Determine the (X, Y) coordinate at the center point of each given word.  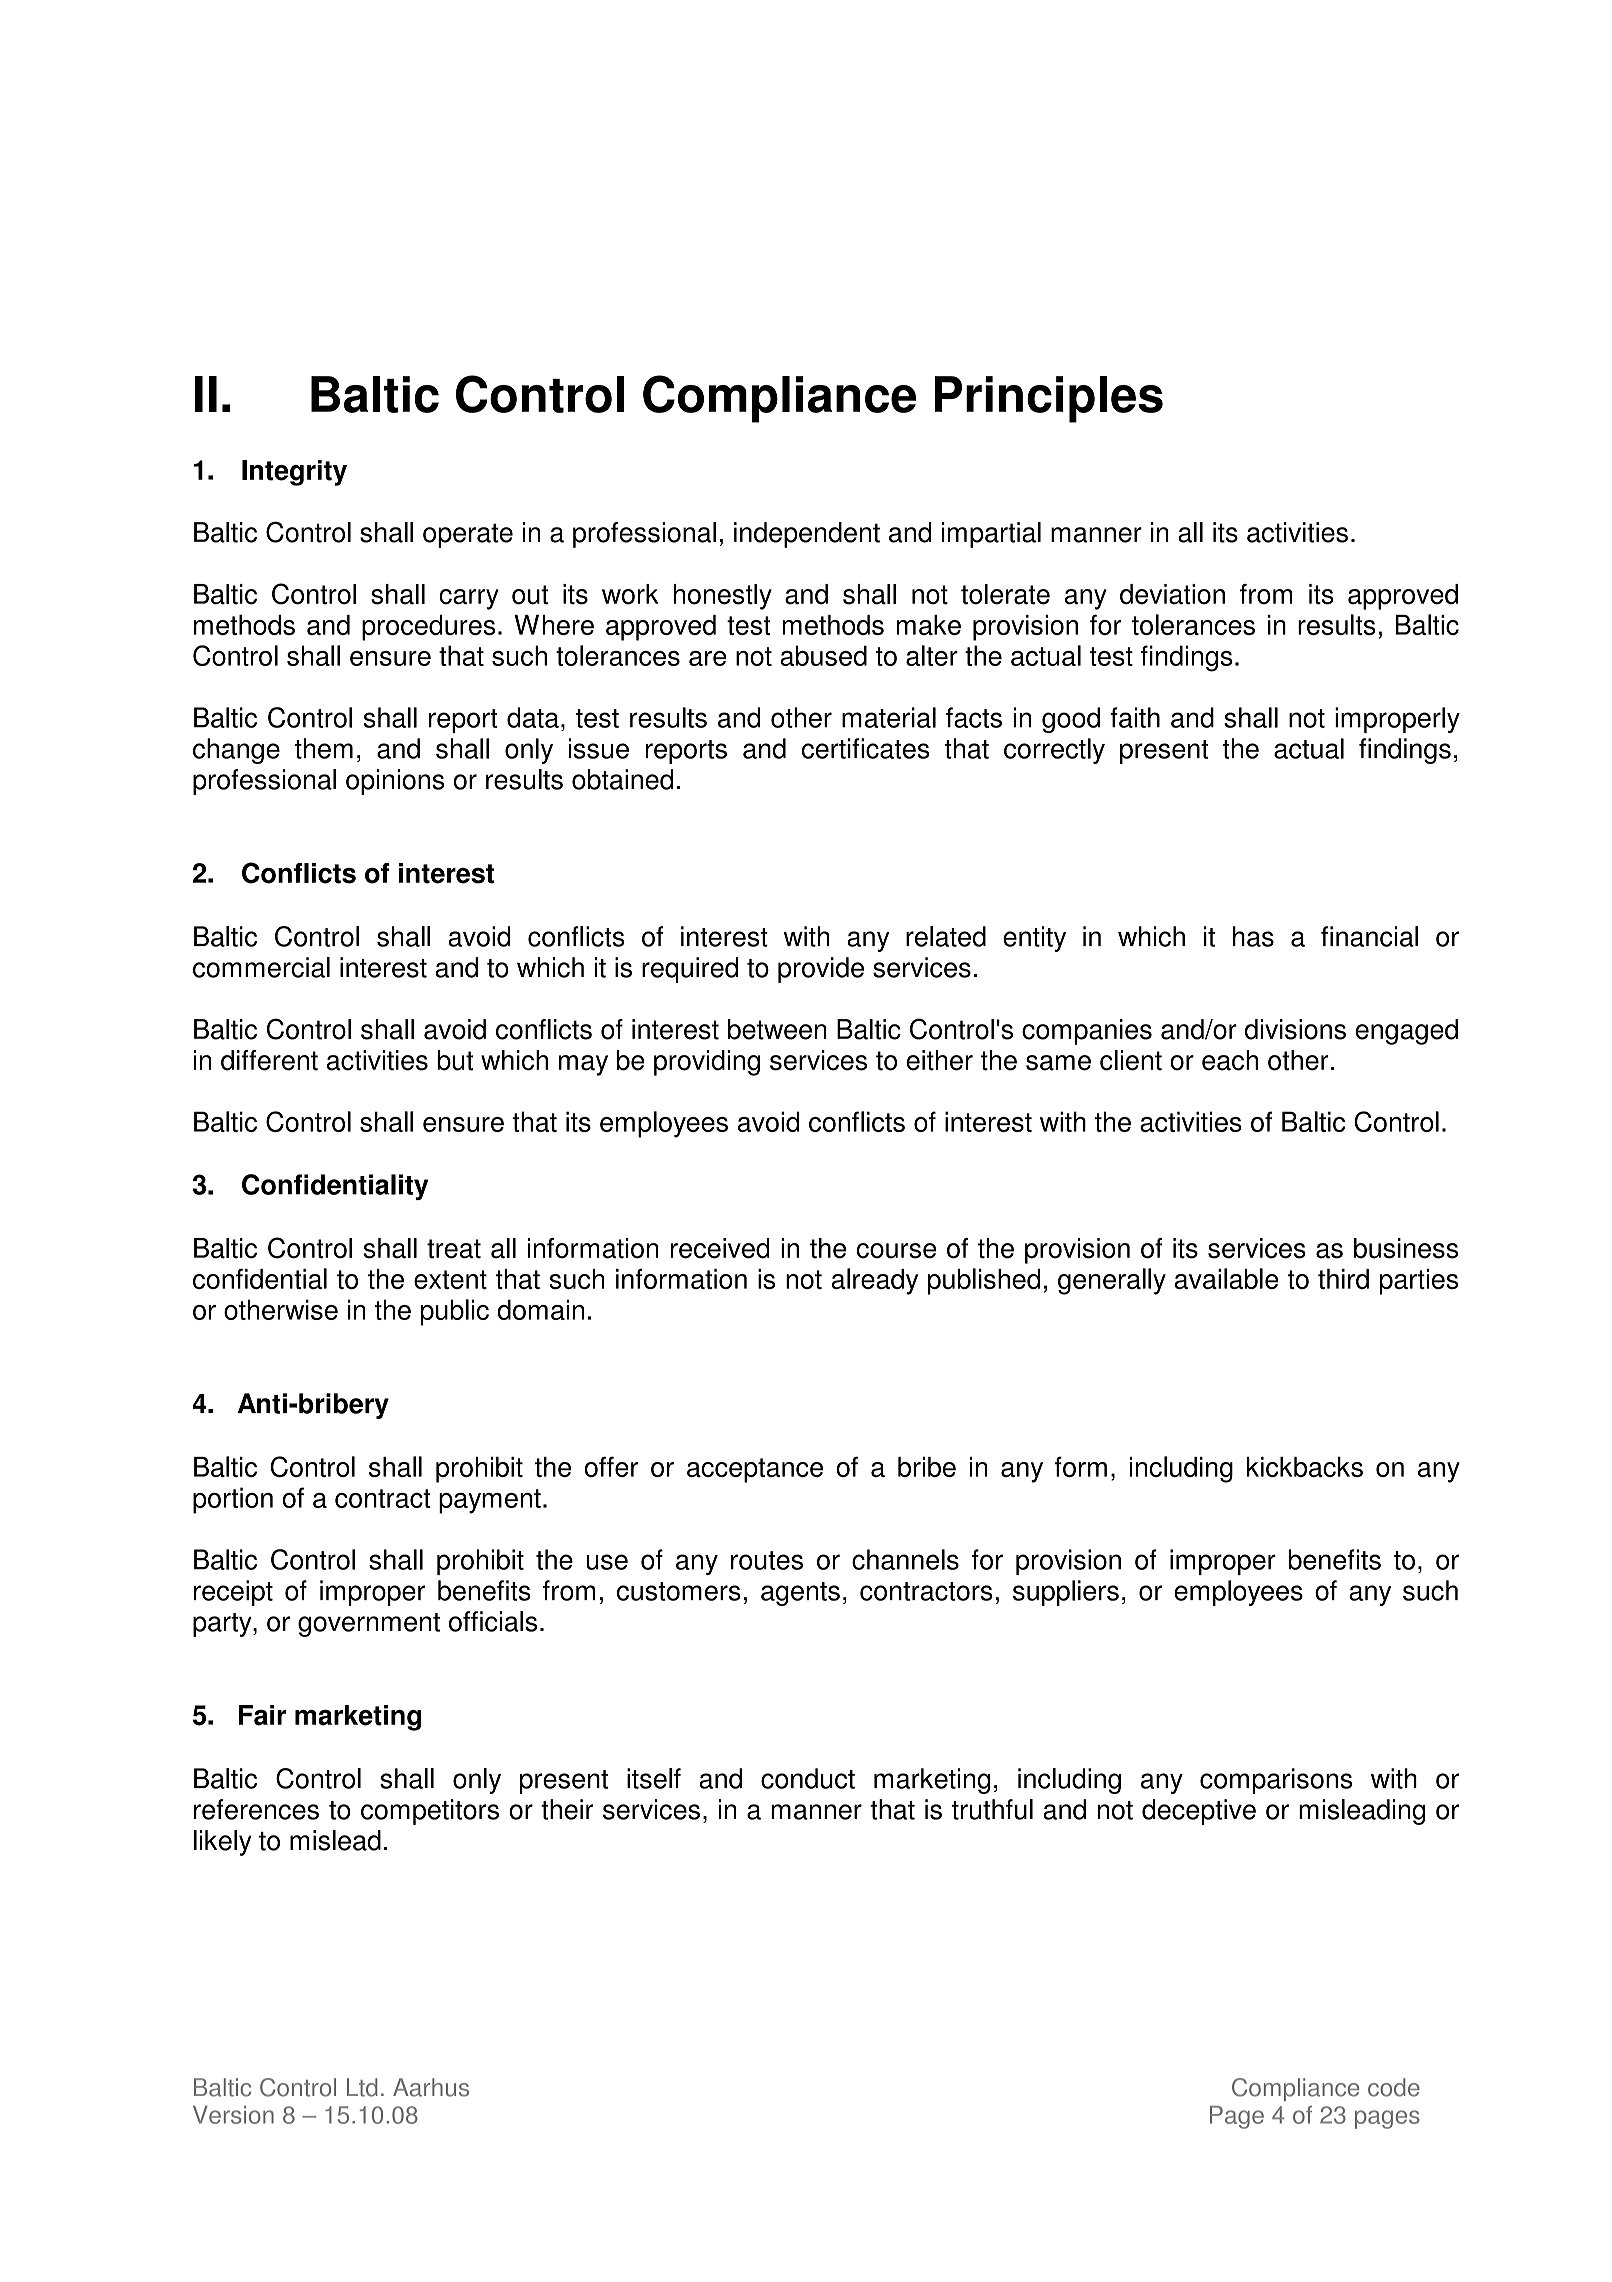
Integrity (294, 473)
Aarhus (431, 2087)
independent (807, 535)
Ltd (362, 2087)
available (1226, 1278)
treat (454, 1249)
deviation (1172, 594)
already (875, 1281)
